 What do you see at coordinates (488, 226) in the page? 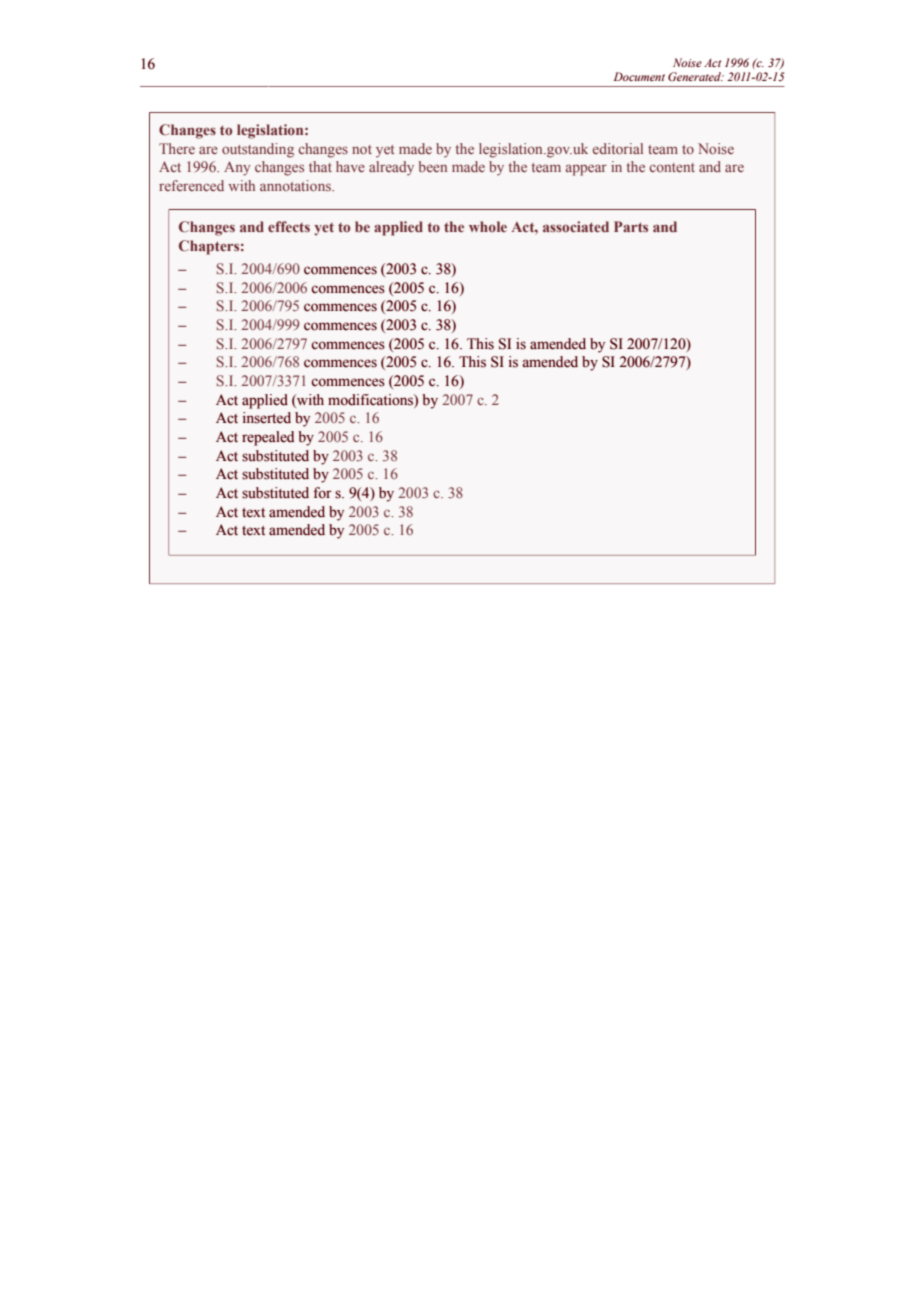
I see `whole` at bounding box center [488, 226].
